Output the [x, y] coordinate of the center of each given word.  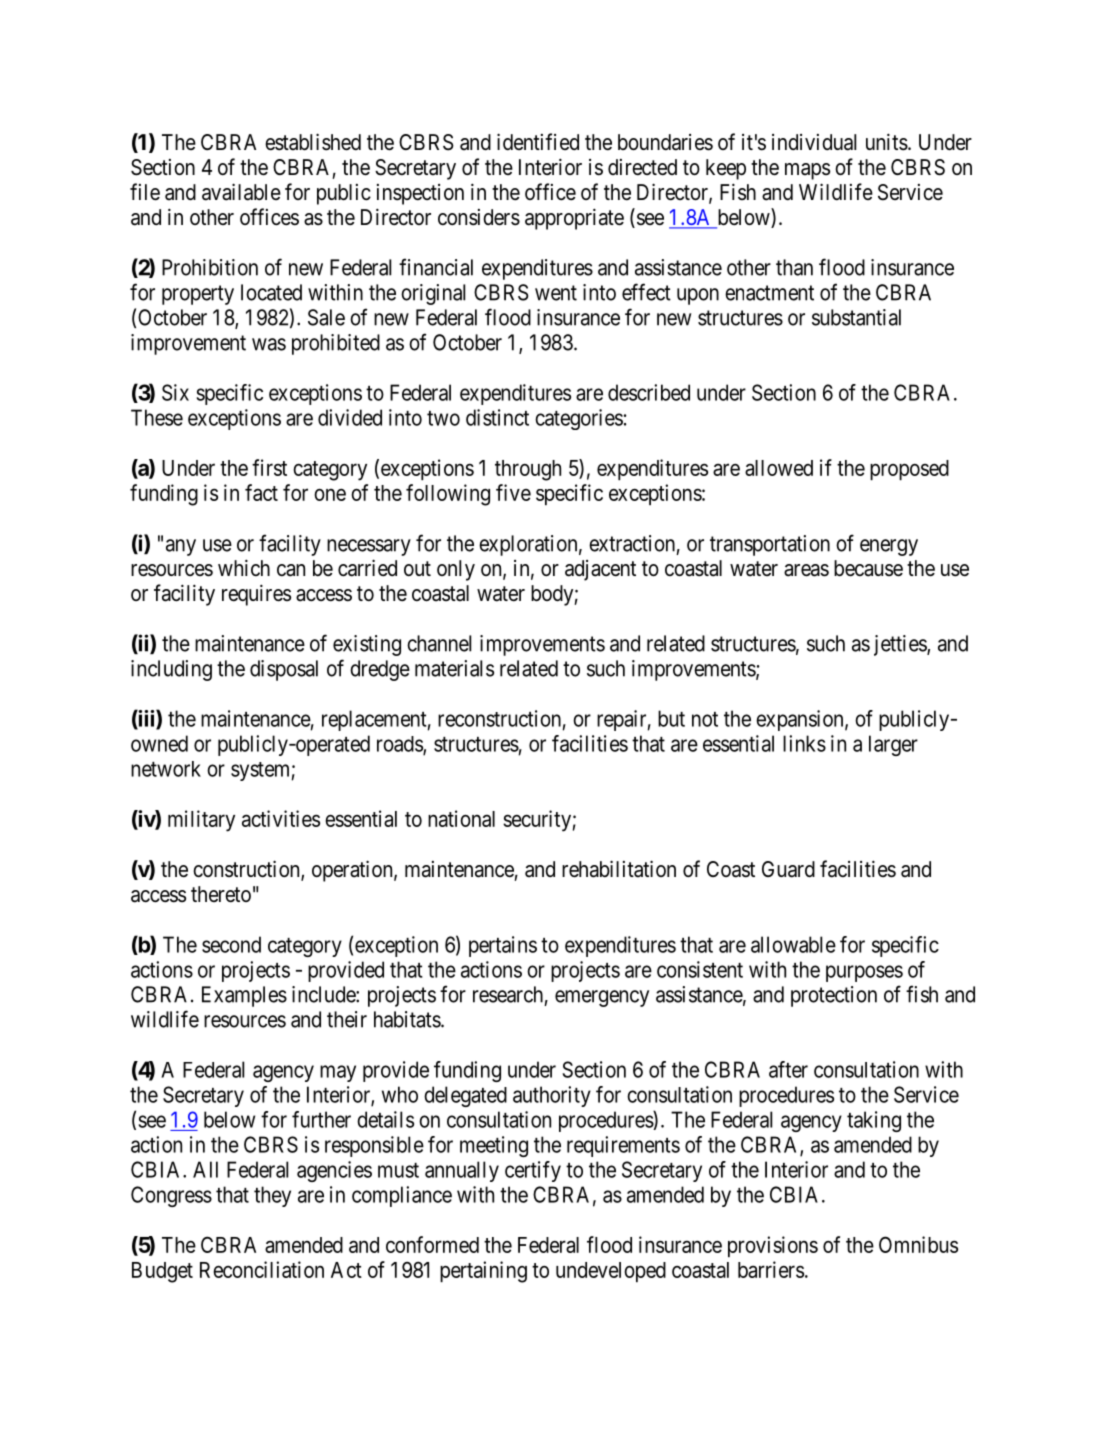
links [804, 743]
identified [538, 141]
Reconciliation [262, 1269]
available [241, 192]
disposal [284, 670]
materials [454, 668]
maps [807, 171]
